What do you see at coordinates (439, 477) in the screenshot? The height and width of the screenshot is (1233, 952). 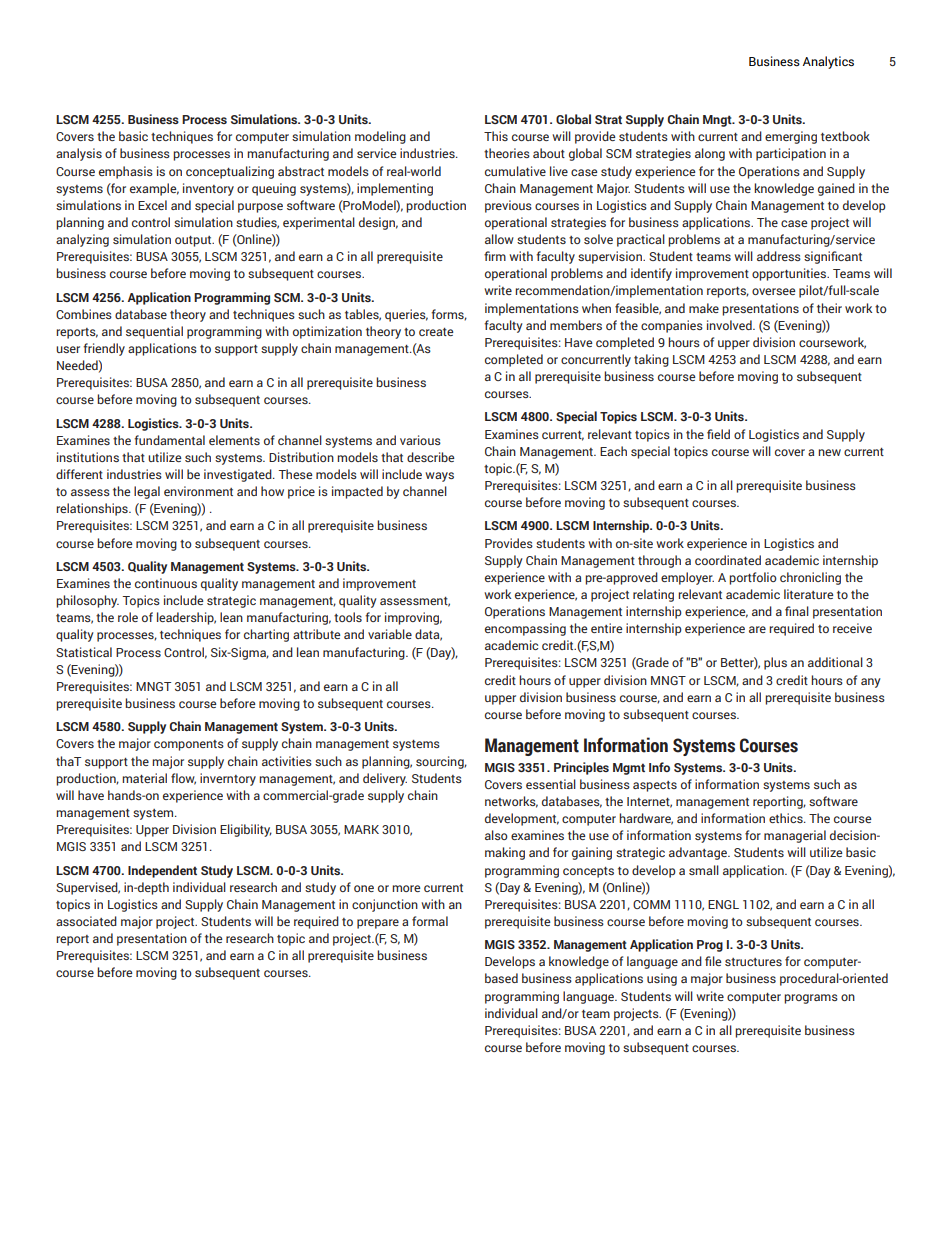 I see `ways` at bounding box center [439, 477].
